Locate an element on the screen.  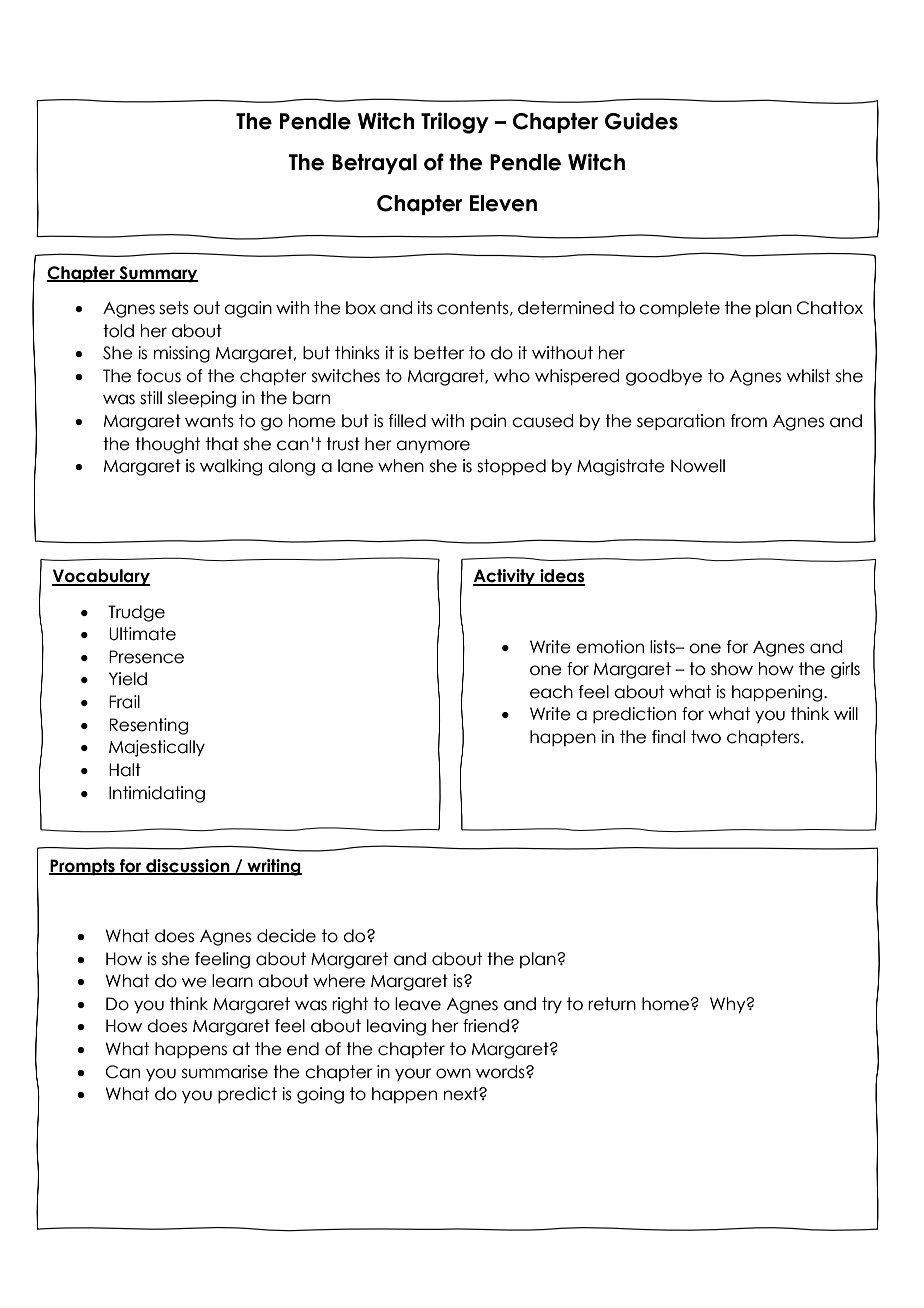
show is located at coordinates (732, 669).
